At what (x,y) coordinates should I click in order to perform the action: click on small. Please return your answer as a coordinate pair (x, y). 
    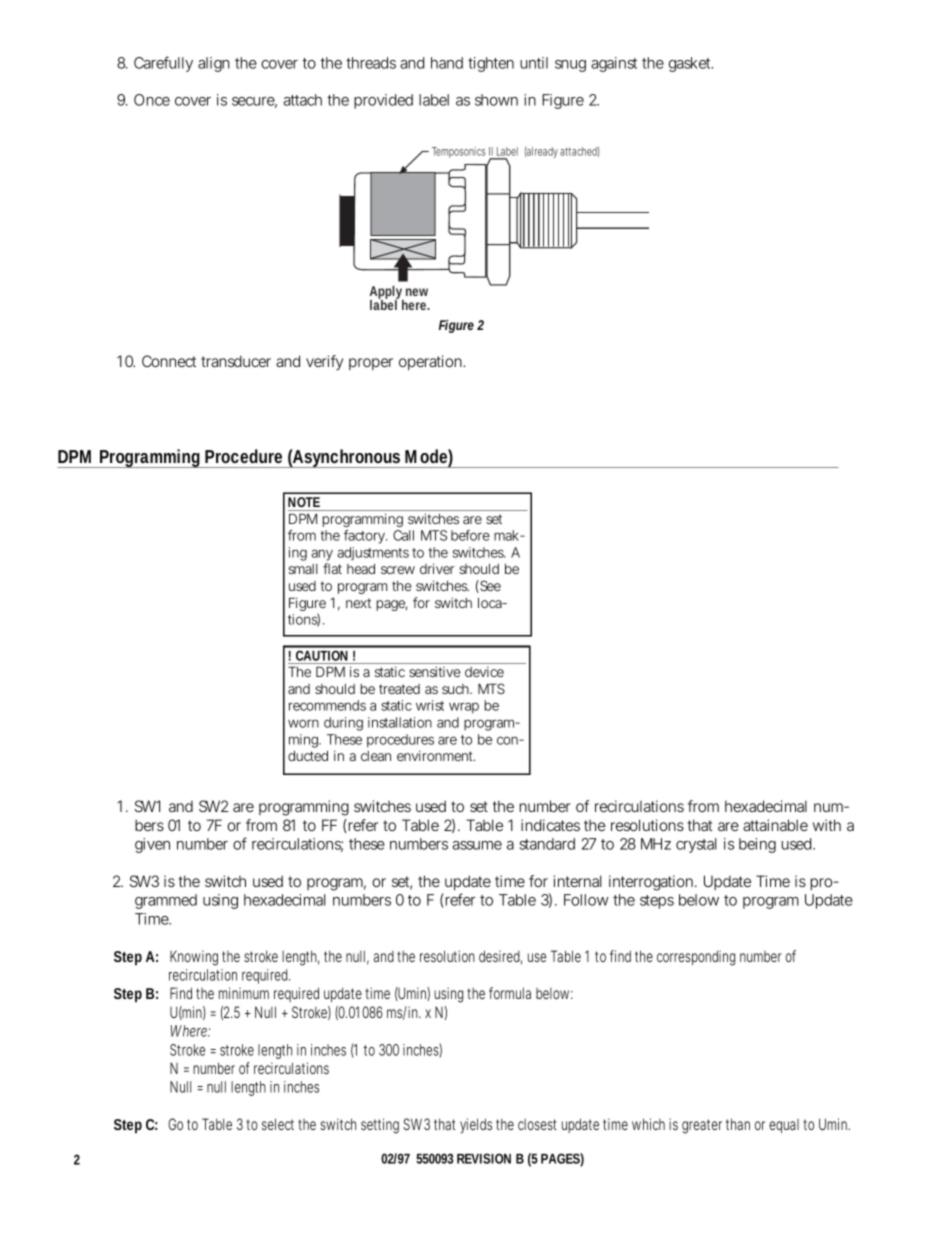
    Looking at the image, I should click on (303, 569).
